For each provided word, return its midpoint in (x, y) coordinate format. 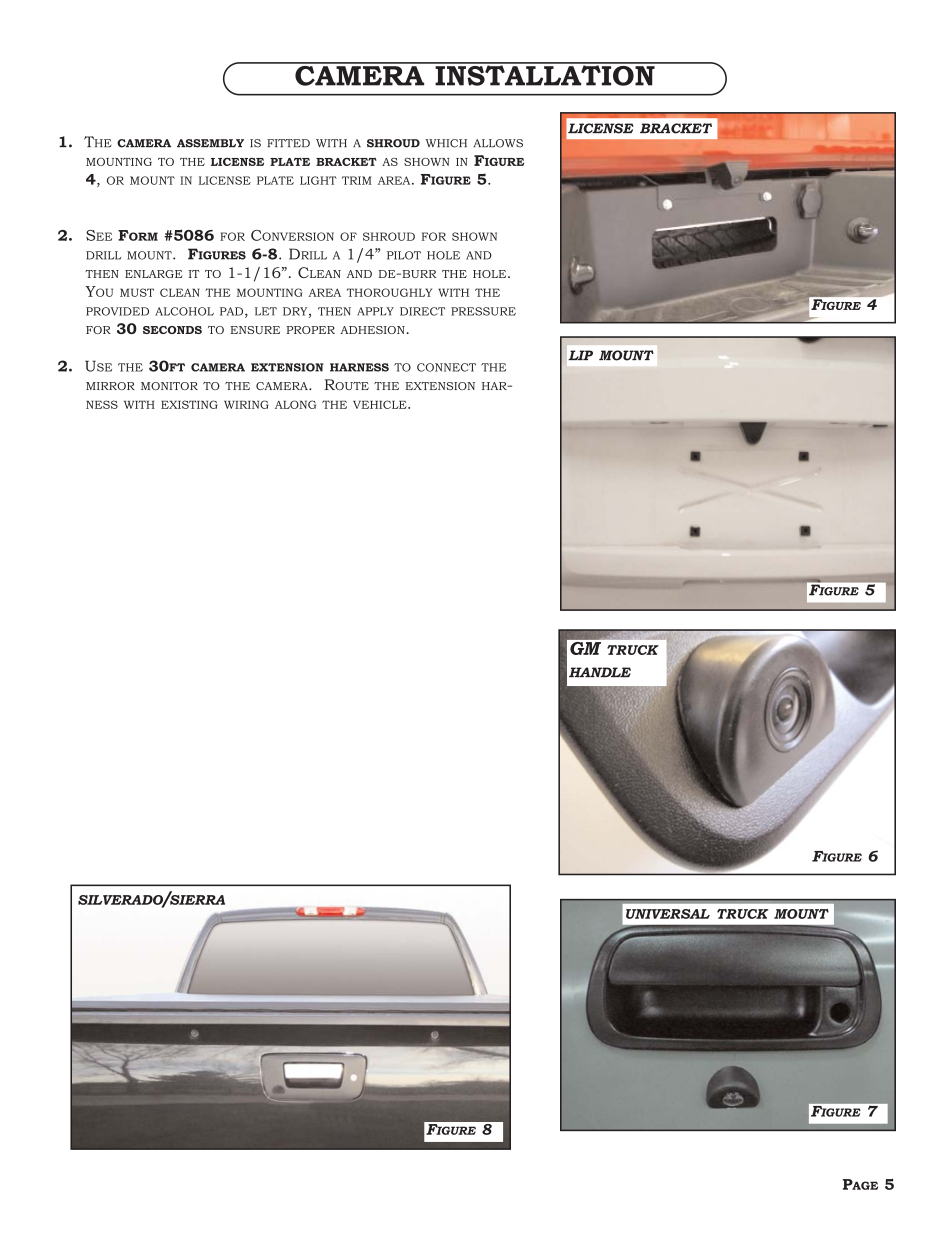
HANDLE (600, 672)
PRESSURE (483, 311)
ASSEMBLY (210, 143)
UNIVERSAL (668, 914)
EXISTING (189, 404)
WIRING (246, 404)
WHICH (446, 143)
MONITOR (169, 386)
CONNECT (446, 367)
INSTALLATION (545, 74)
